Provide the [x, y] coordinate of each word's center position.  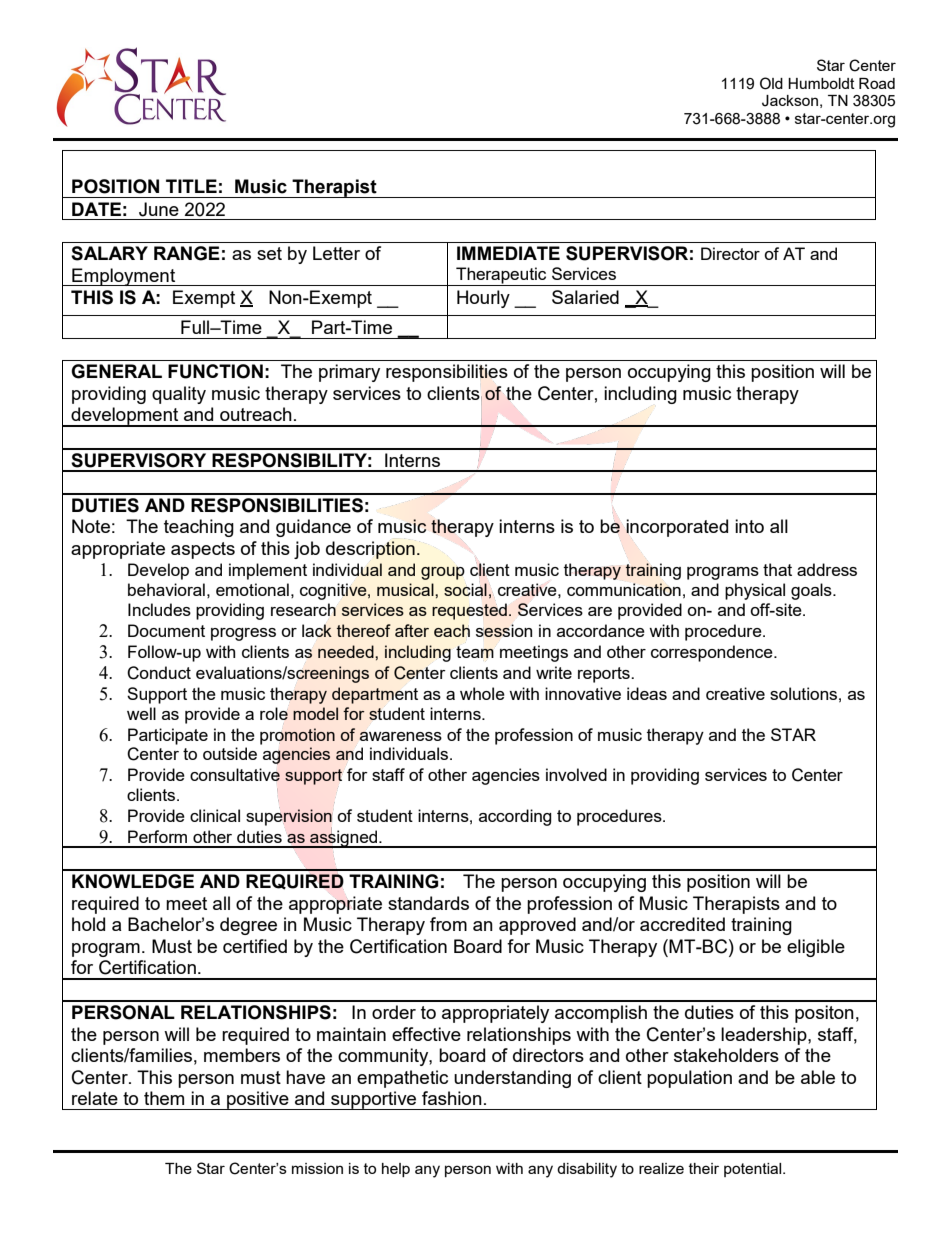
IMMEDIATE [508, 253]
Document [166, 630]
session [504, 630]
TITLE [191, 186]
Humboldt [821, 83]
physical [755, 591]
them [164, 1098]
